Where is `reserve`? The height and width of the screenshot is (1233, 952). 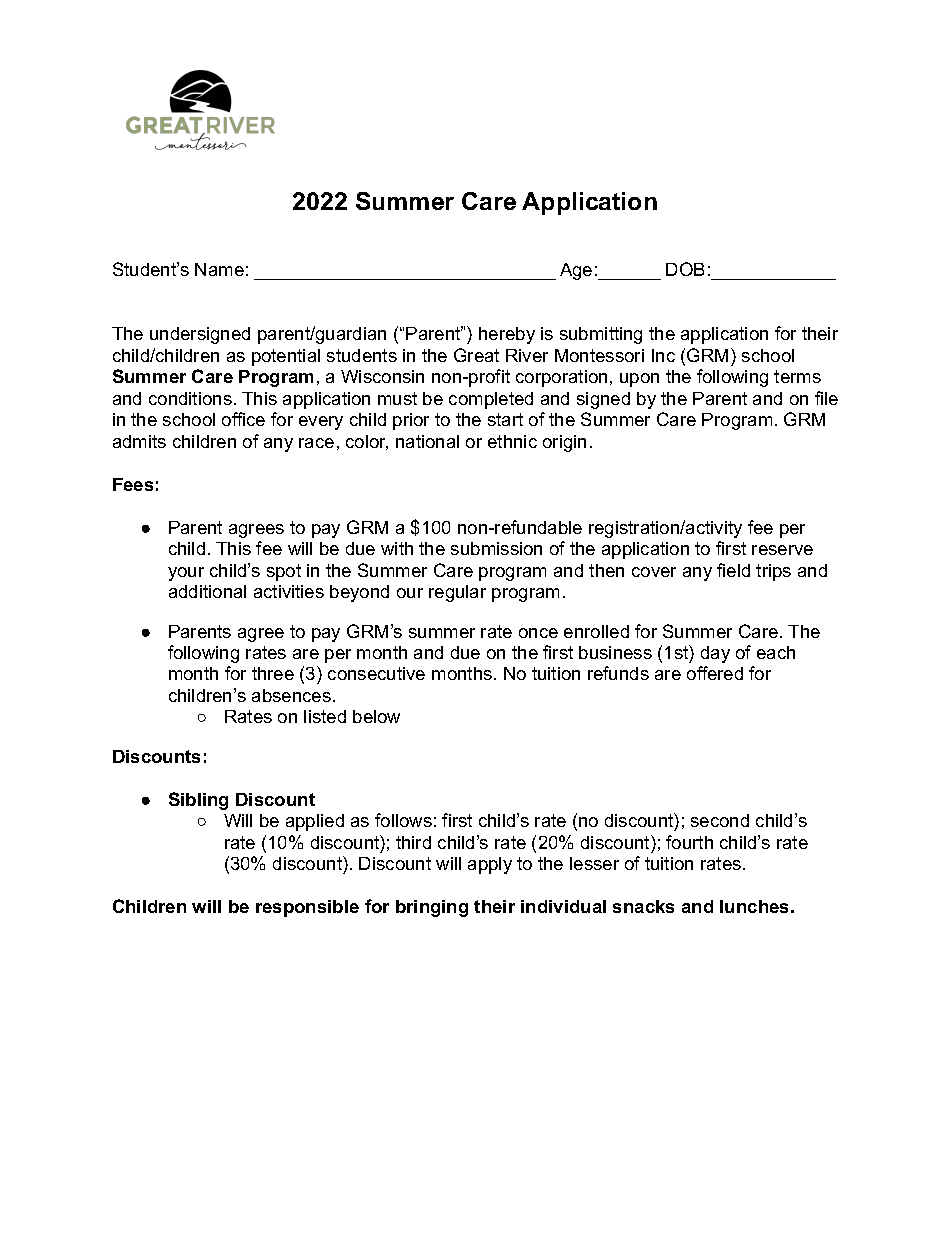
reserve is located at coordinates (782, 550).
